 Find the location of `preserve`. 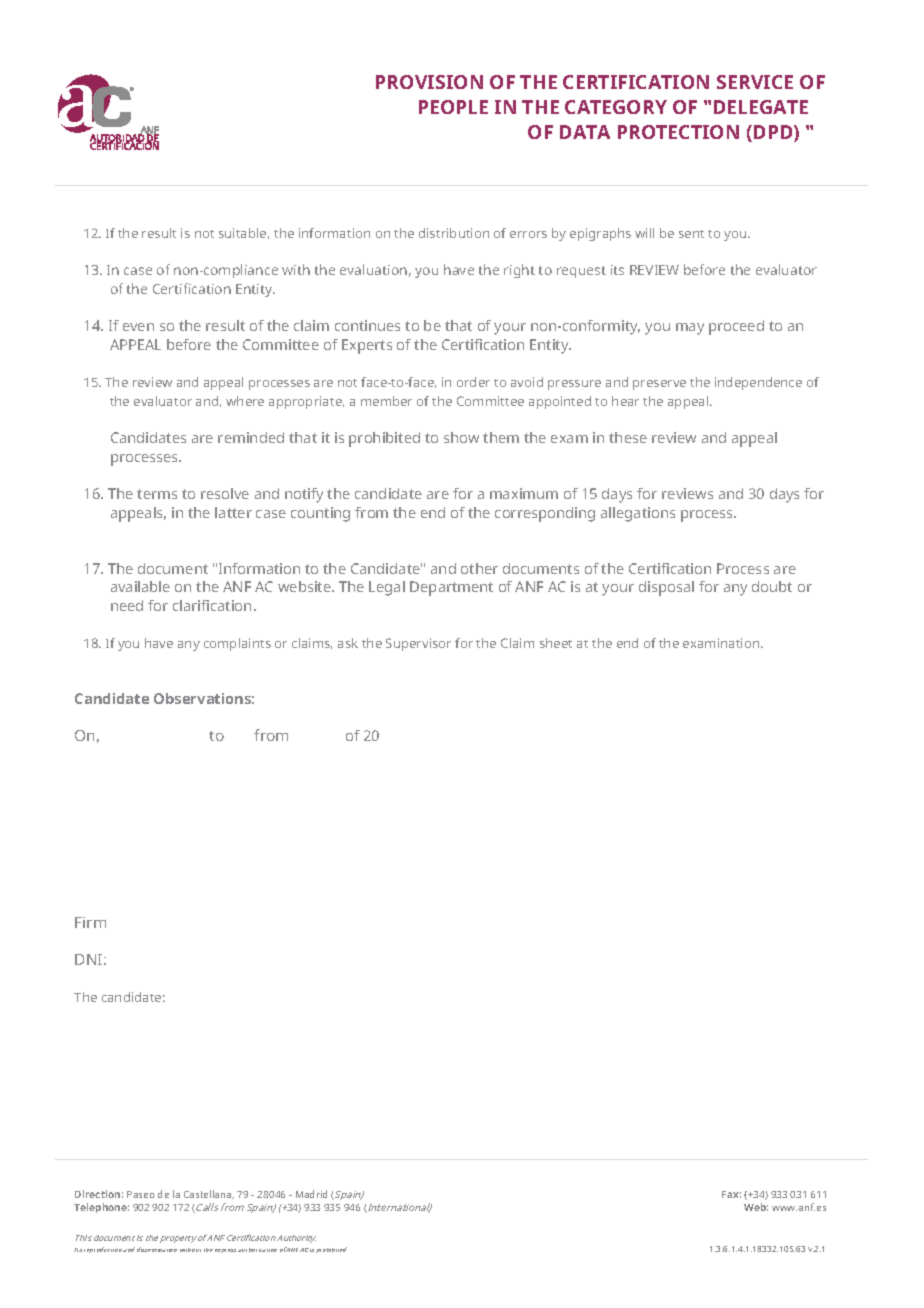

preserve is located at coordinates (659, 385).
